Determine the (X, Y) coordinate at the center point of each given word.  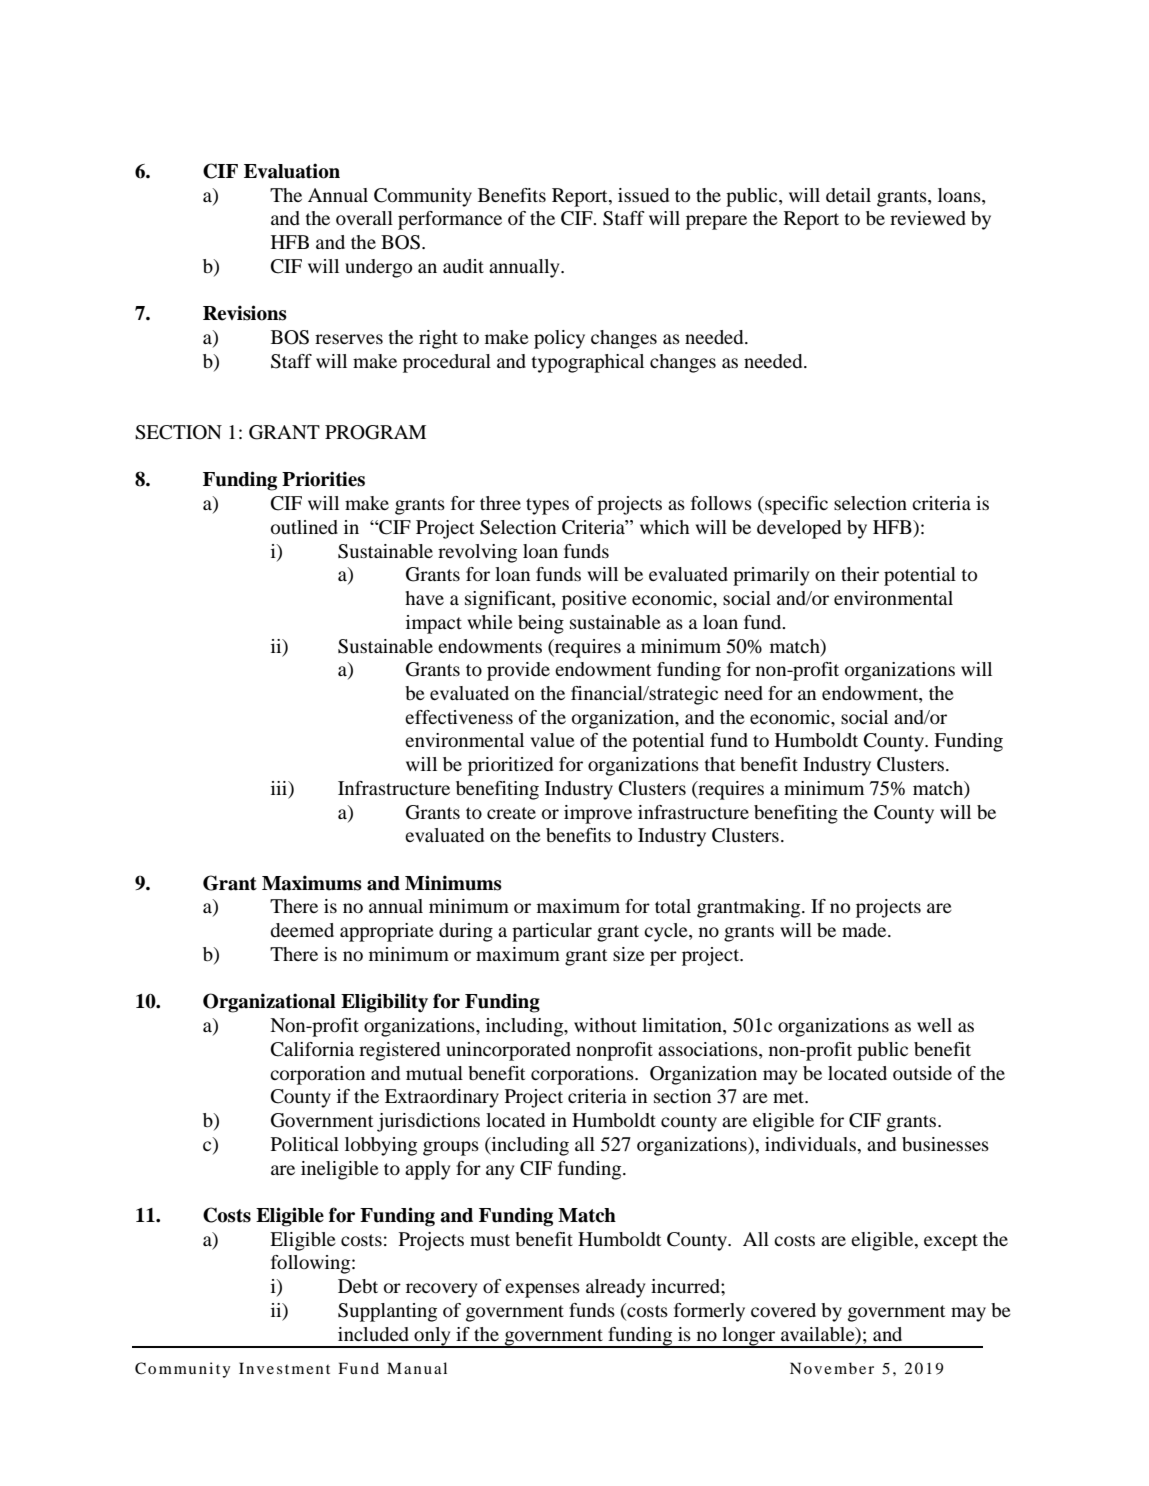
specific (795, 505)
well (934, 1025)
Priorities (323, 479)
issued (643, 195)
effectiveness (459, 717)
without (605, 1025)
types (547, 506)
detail (848, 195)
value (552, 740)
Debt (358, 1286)
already (615, 1288)
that (719, 764)
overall (364, 218)
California (312, 1049)
